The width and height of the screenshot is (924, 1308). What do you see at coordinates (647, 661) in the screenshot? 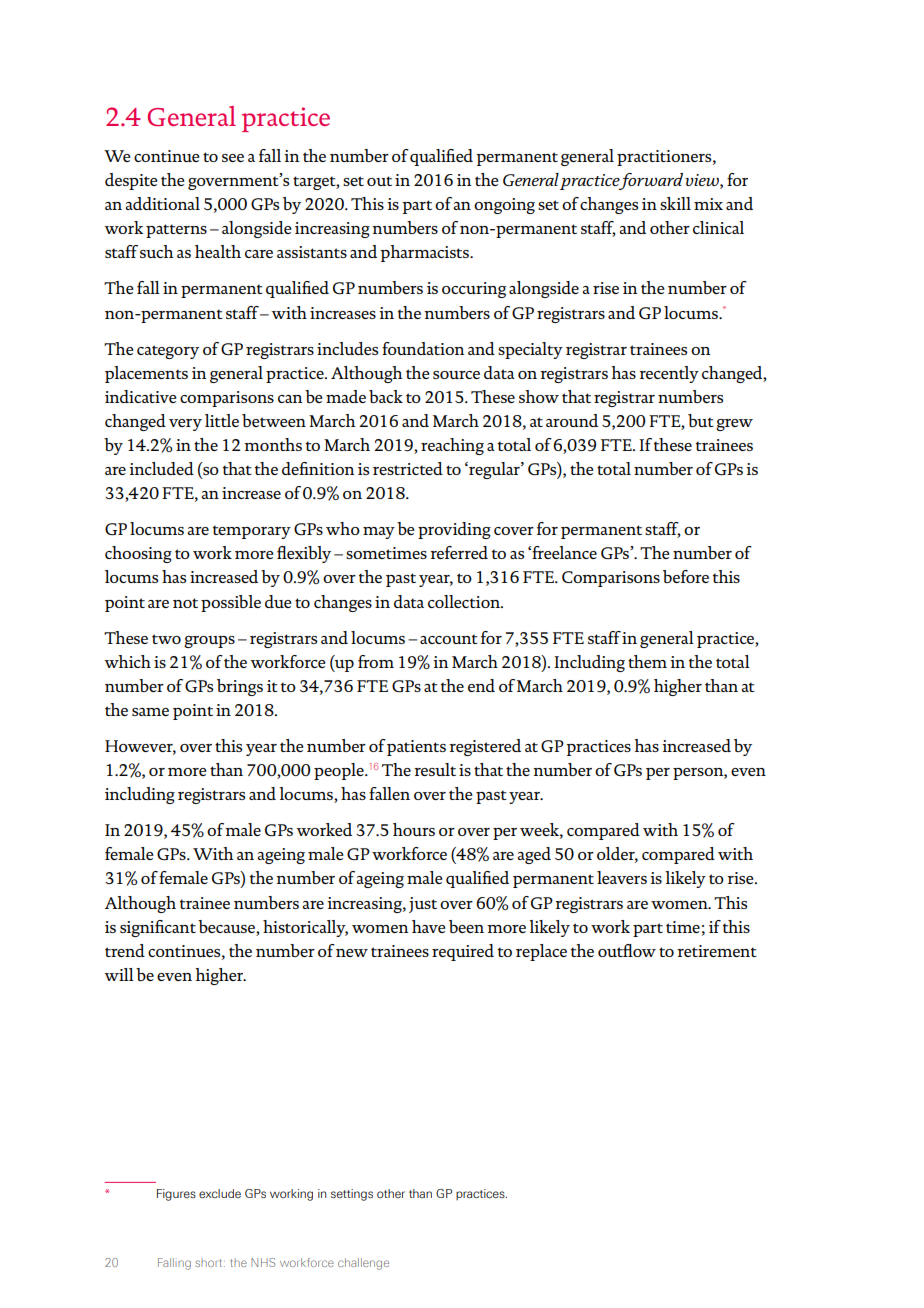
I see `them` at bounding box center [647, 661].
